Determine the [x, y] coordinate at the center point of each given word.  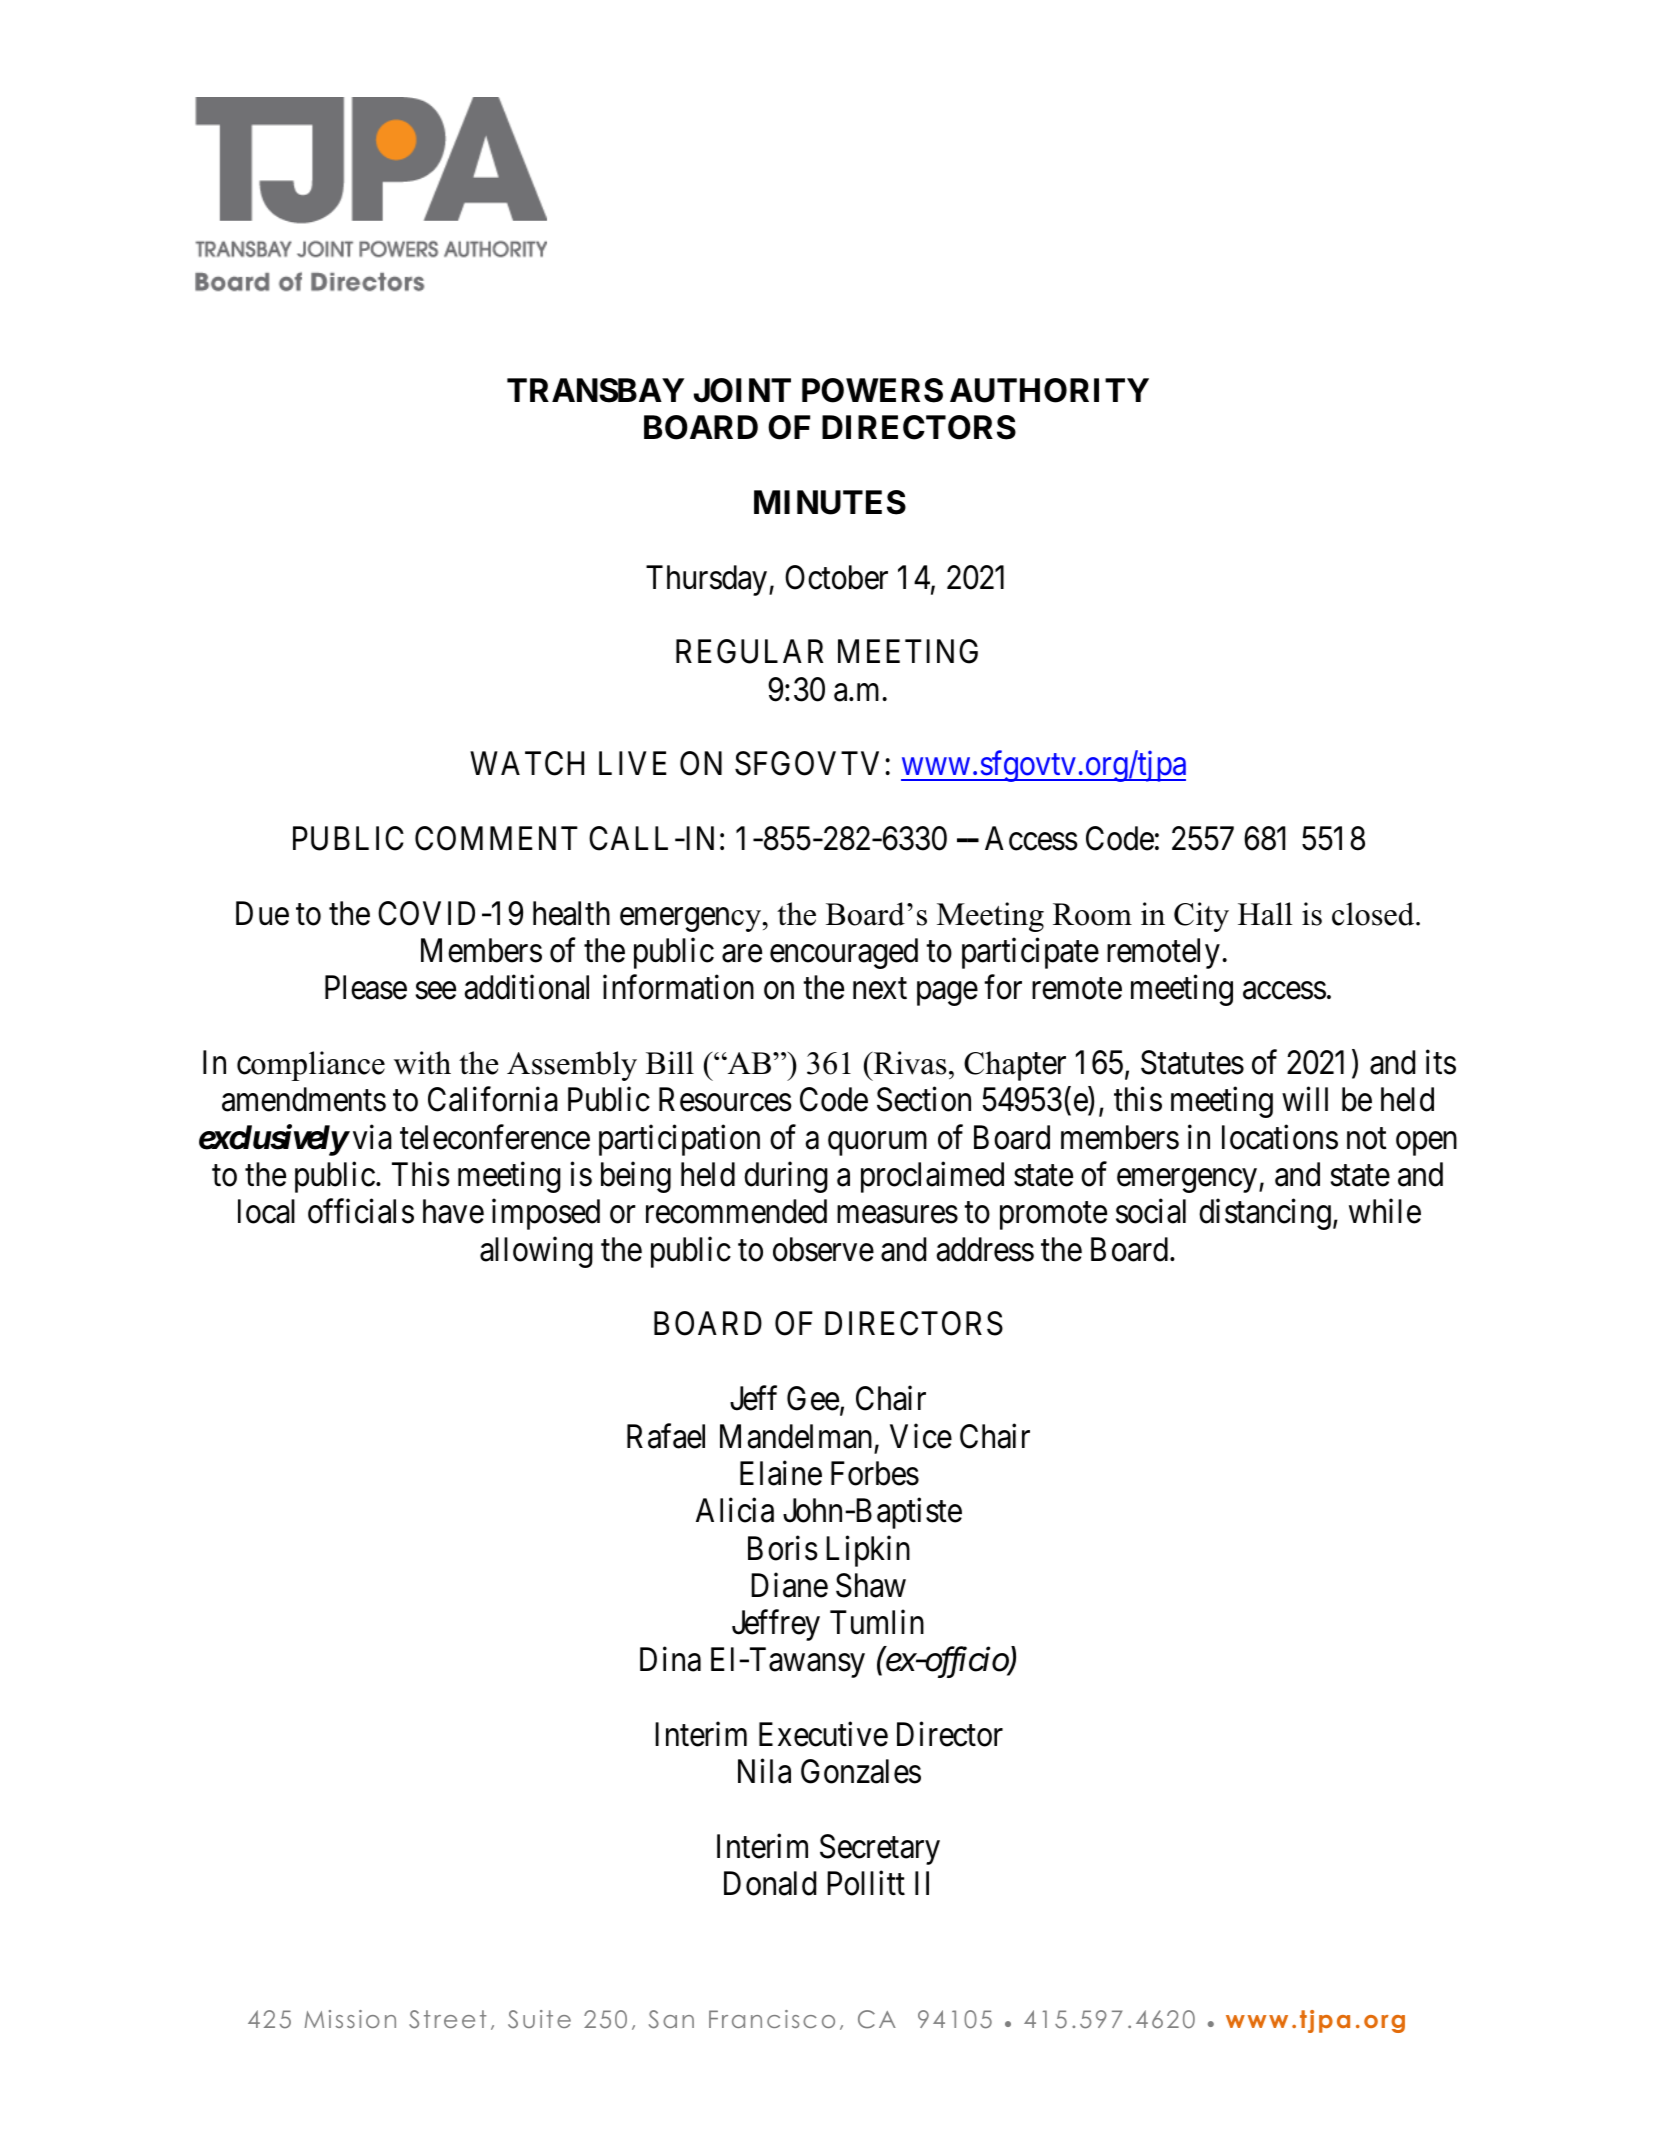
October [836, 577]
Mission [350, 2019]
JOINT [742, 390]
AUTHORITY [1049, 390]
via [372, 1137]
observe [823, 1249]
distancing [1265, 1214]
